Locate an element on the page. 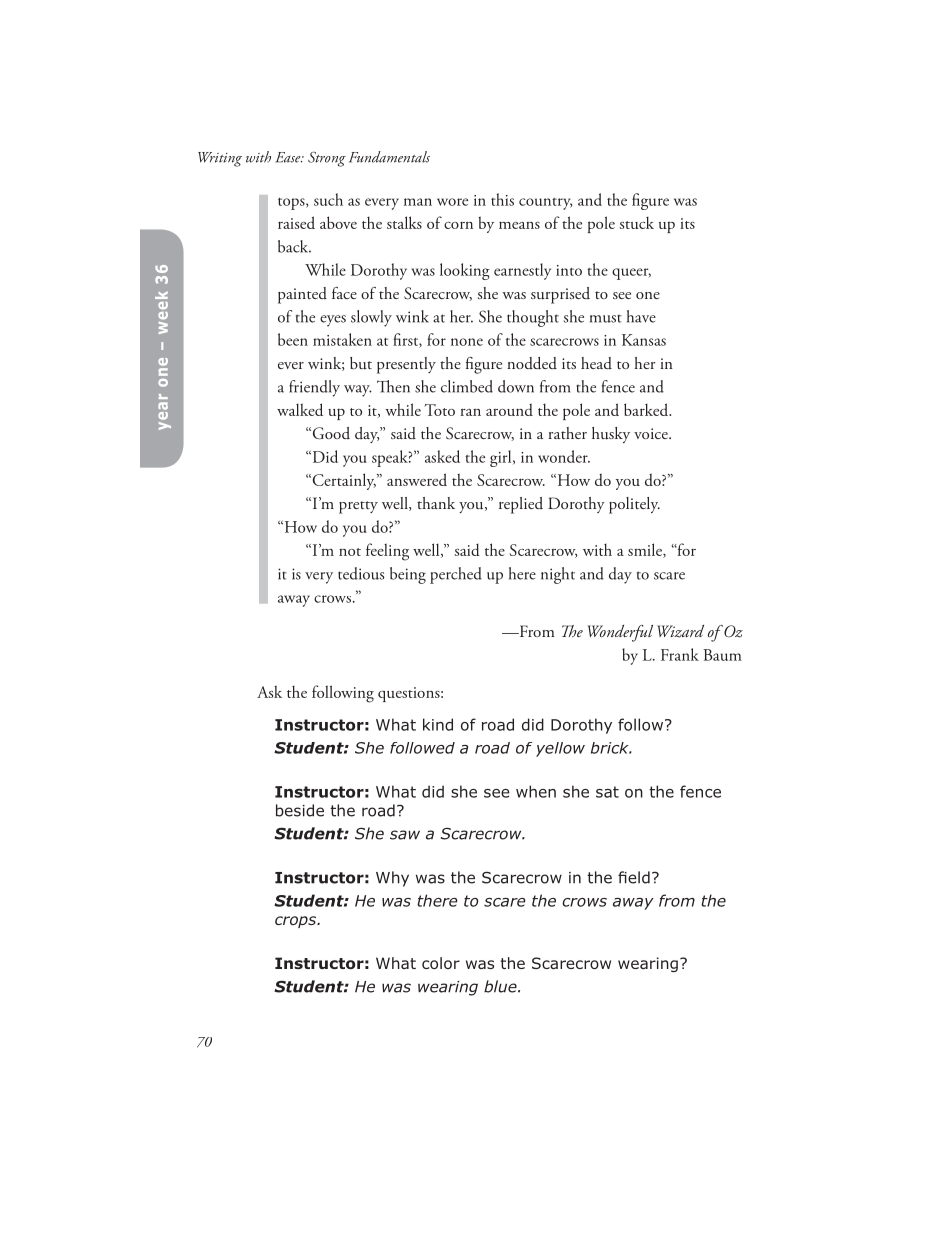  not is located at coordinates (350, 552).
